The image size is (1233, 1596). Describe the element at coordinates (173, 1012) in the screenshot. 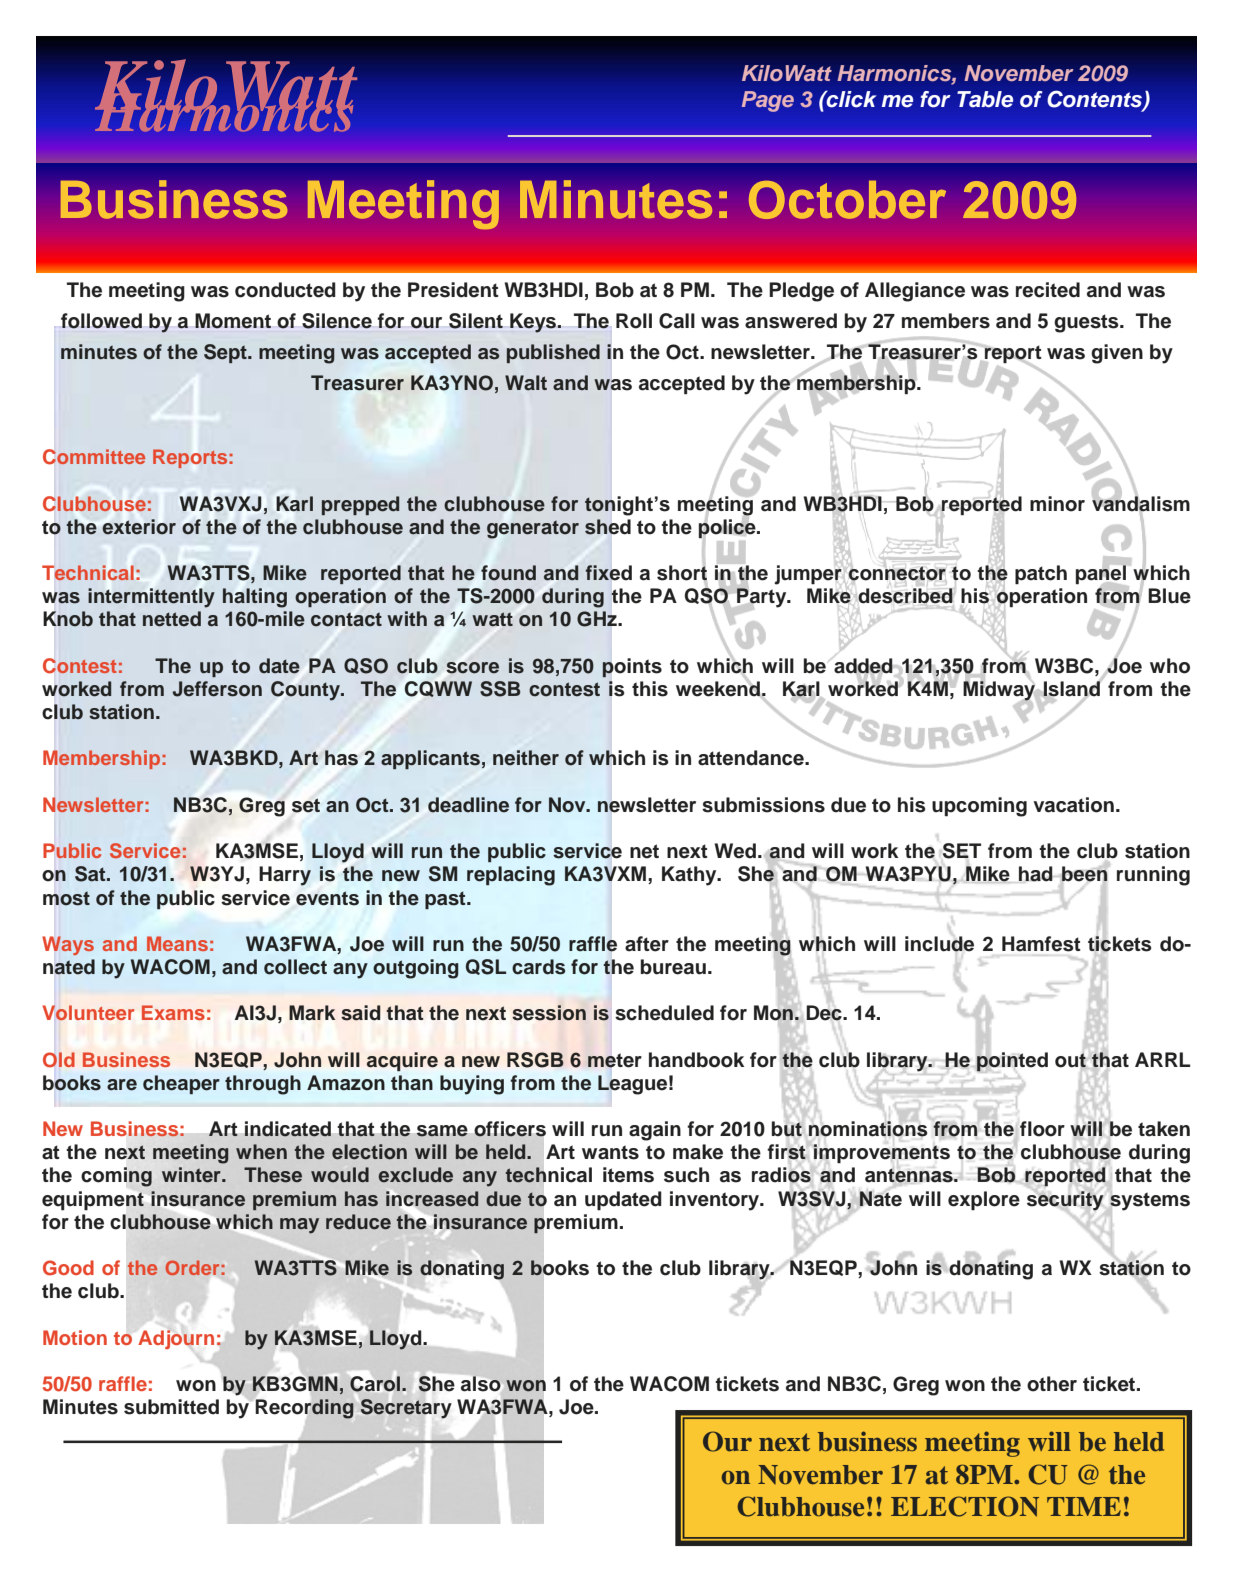

I see `Exams` at that location.
